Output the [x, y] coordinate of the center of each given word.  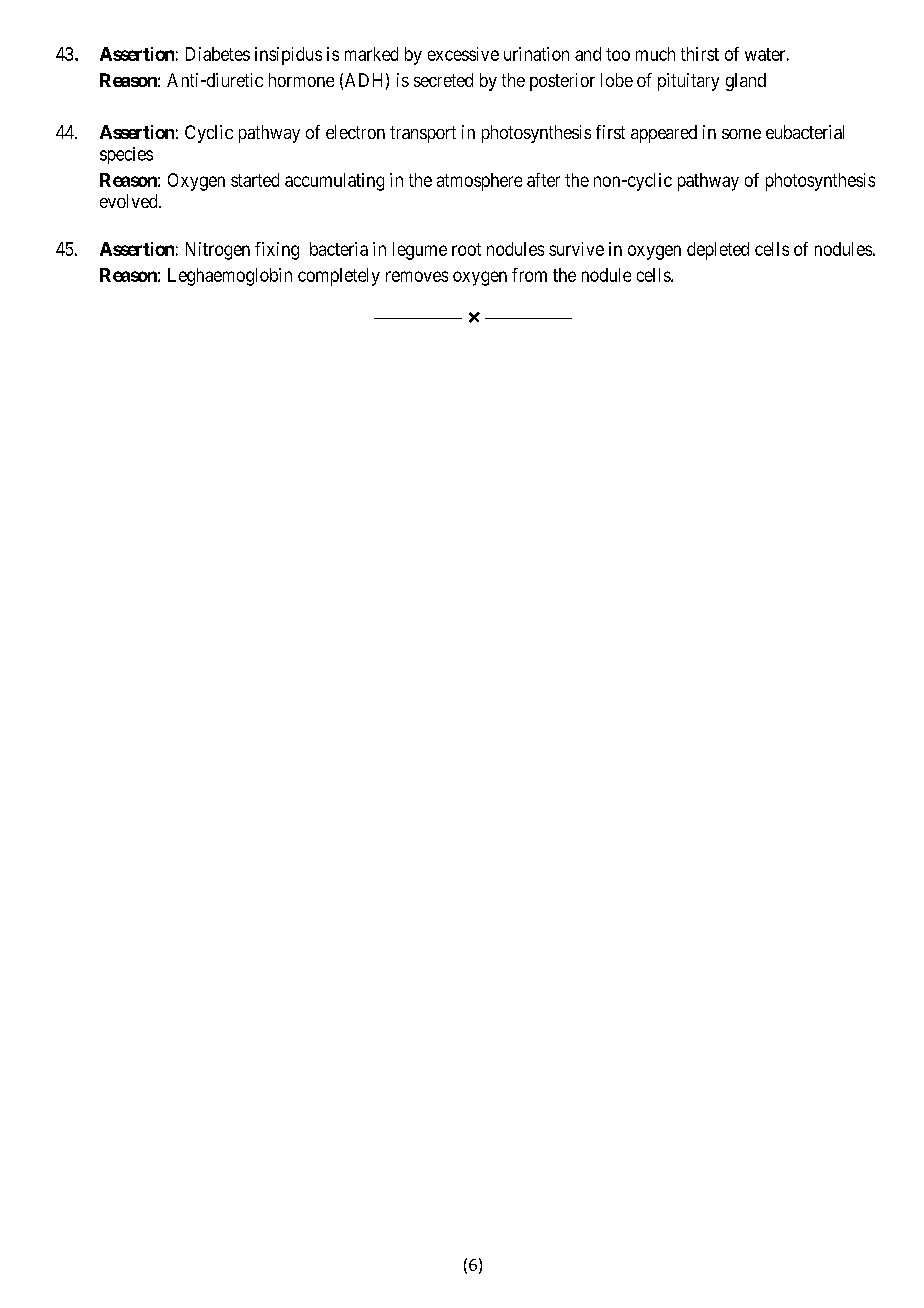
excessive [463, 54]
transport [423, 134]
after [543, 180]
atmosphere [479, 182]
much [655, 54]
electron [355, 132]
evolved [130, 201]
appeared [664, 134]
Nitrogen [218, 251]
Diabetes [218, 54]
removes [417, 276]
